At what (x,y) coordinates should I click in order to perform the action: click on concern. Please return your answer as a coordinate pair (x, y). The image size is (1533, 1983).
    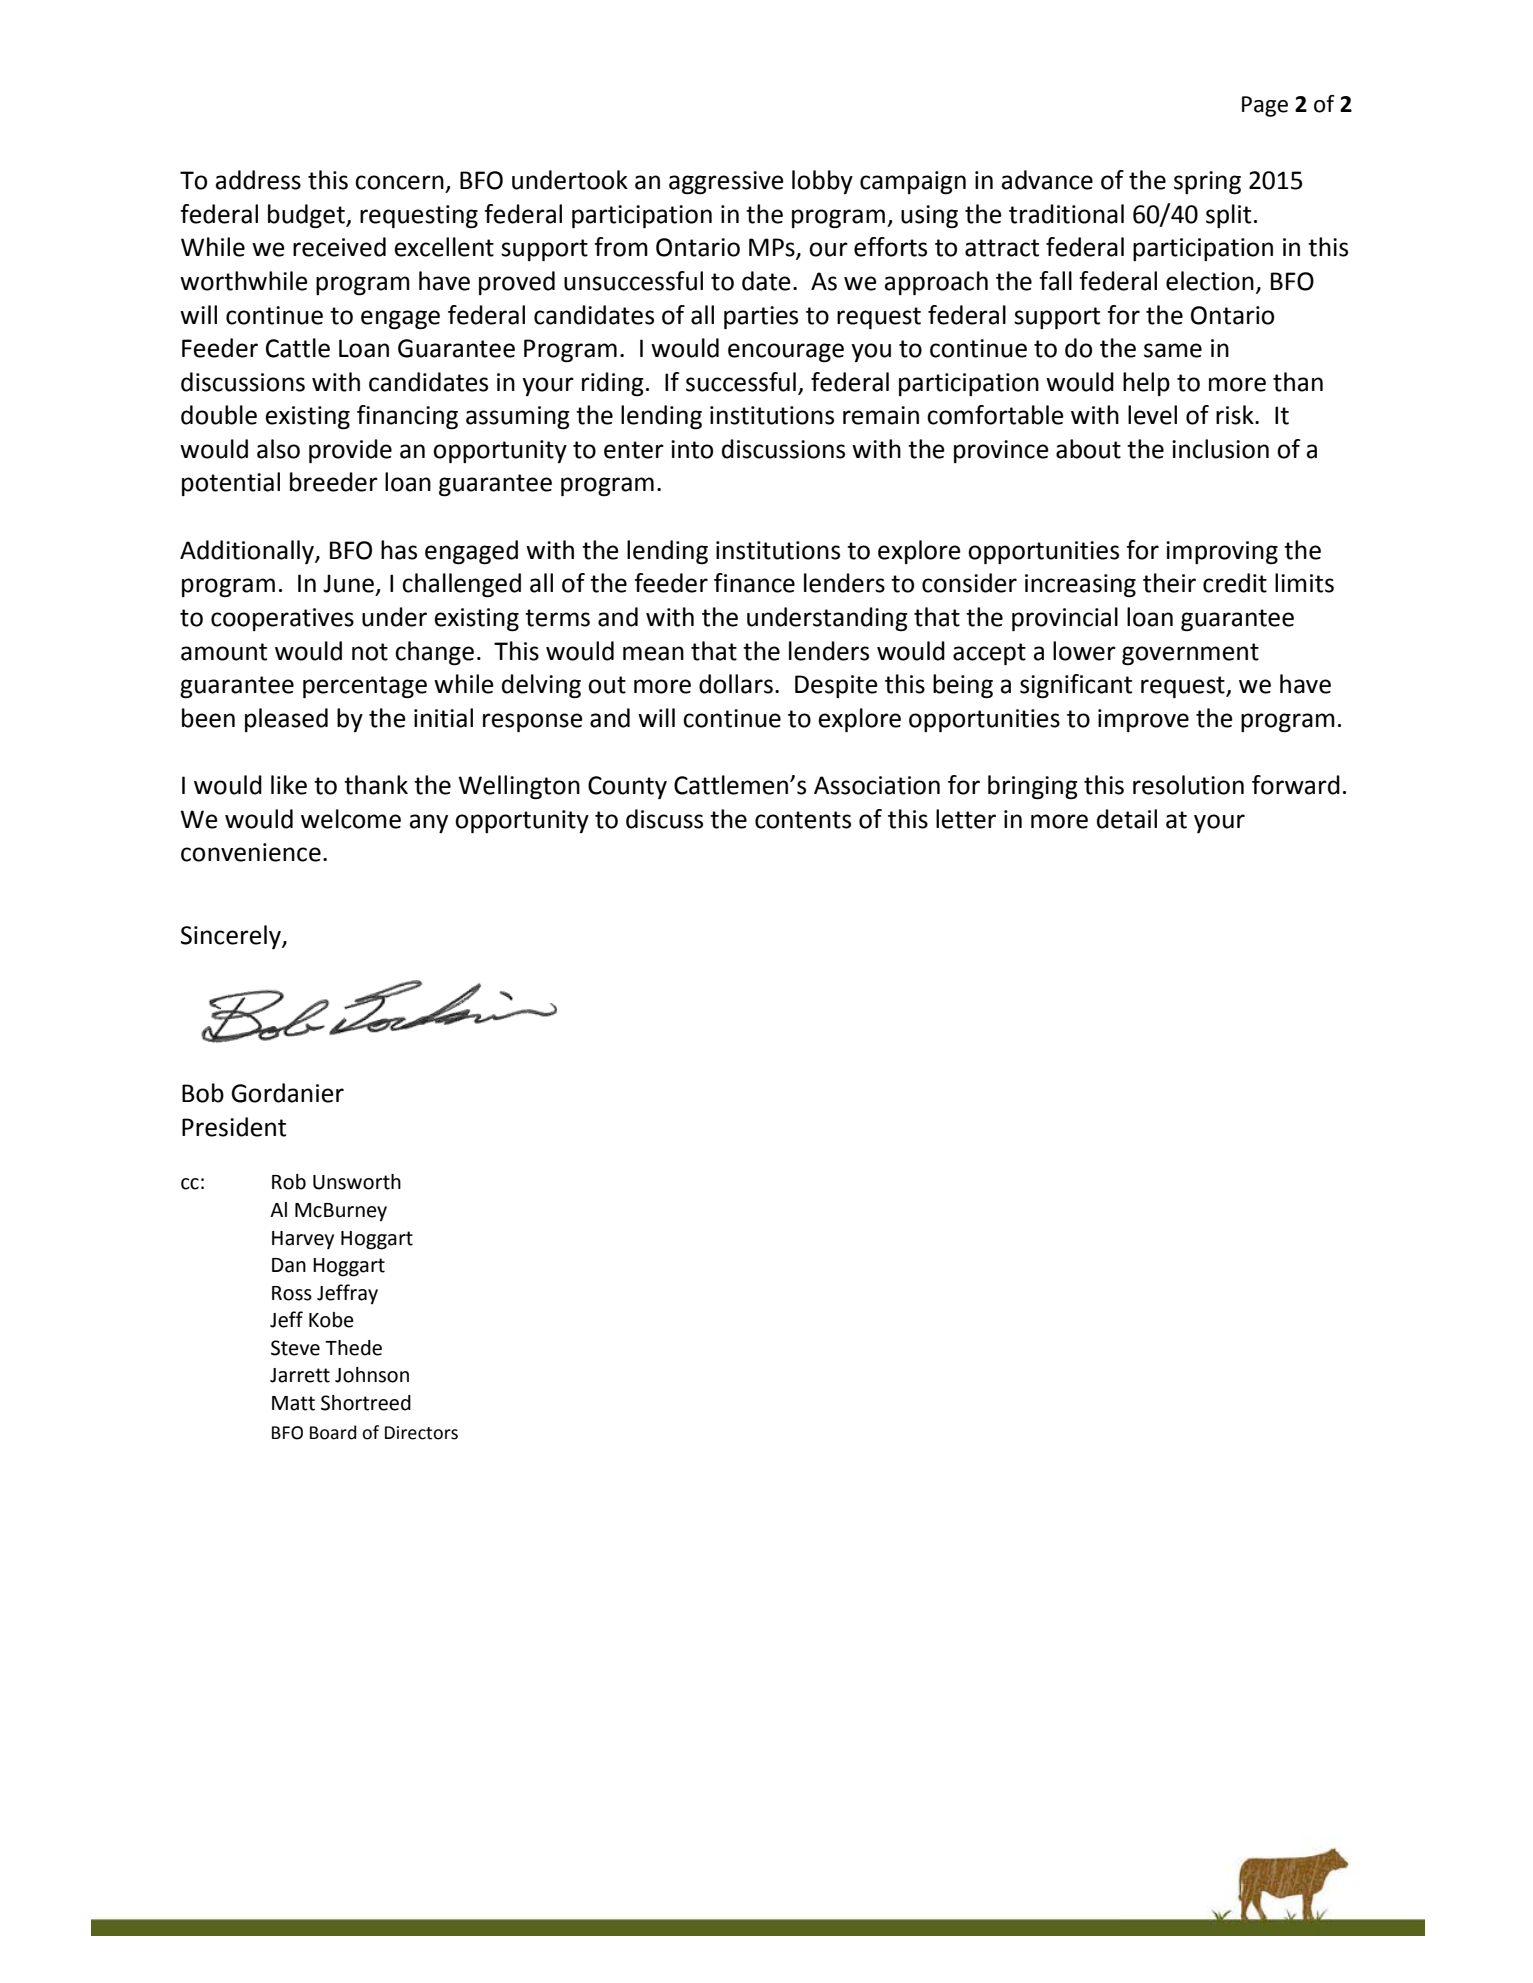
    Looking at the image, I should click on (399, 182).
